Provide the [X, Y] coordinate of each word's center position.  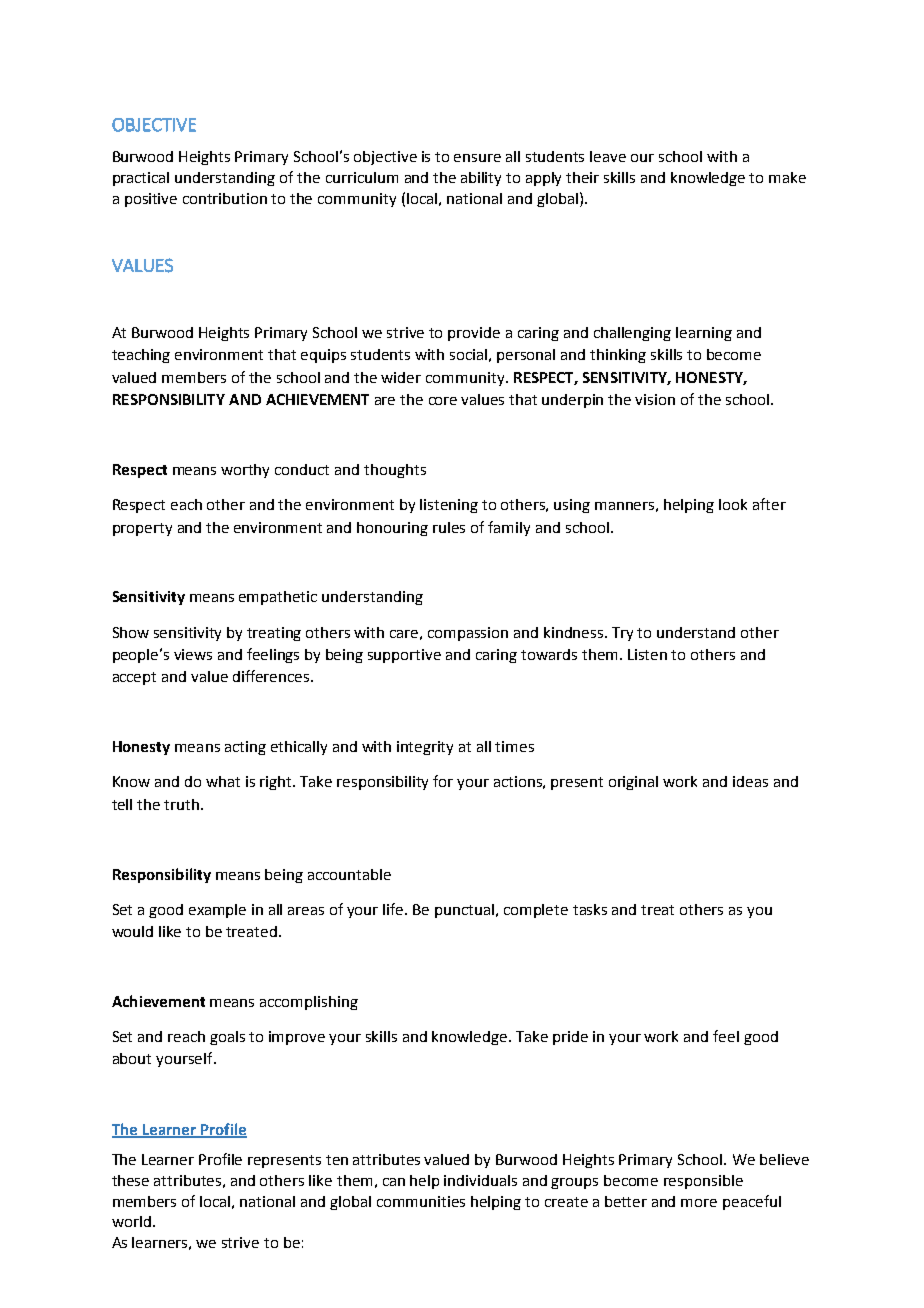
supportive [404, 656]
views [193, 654]
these [130, 1180]
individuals [480, 1180]
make [787, 177]
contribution [225, 198]
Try [622, 634]
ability [481, 179]
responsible [703, 1182]
